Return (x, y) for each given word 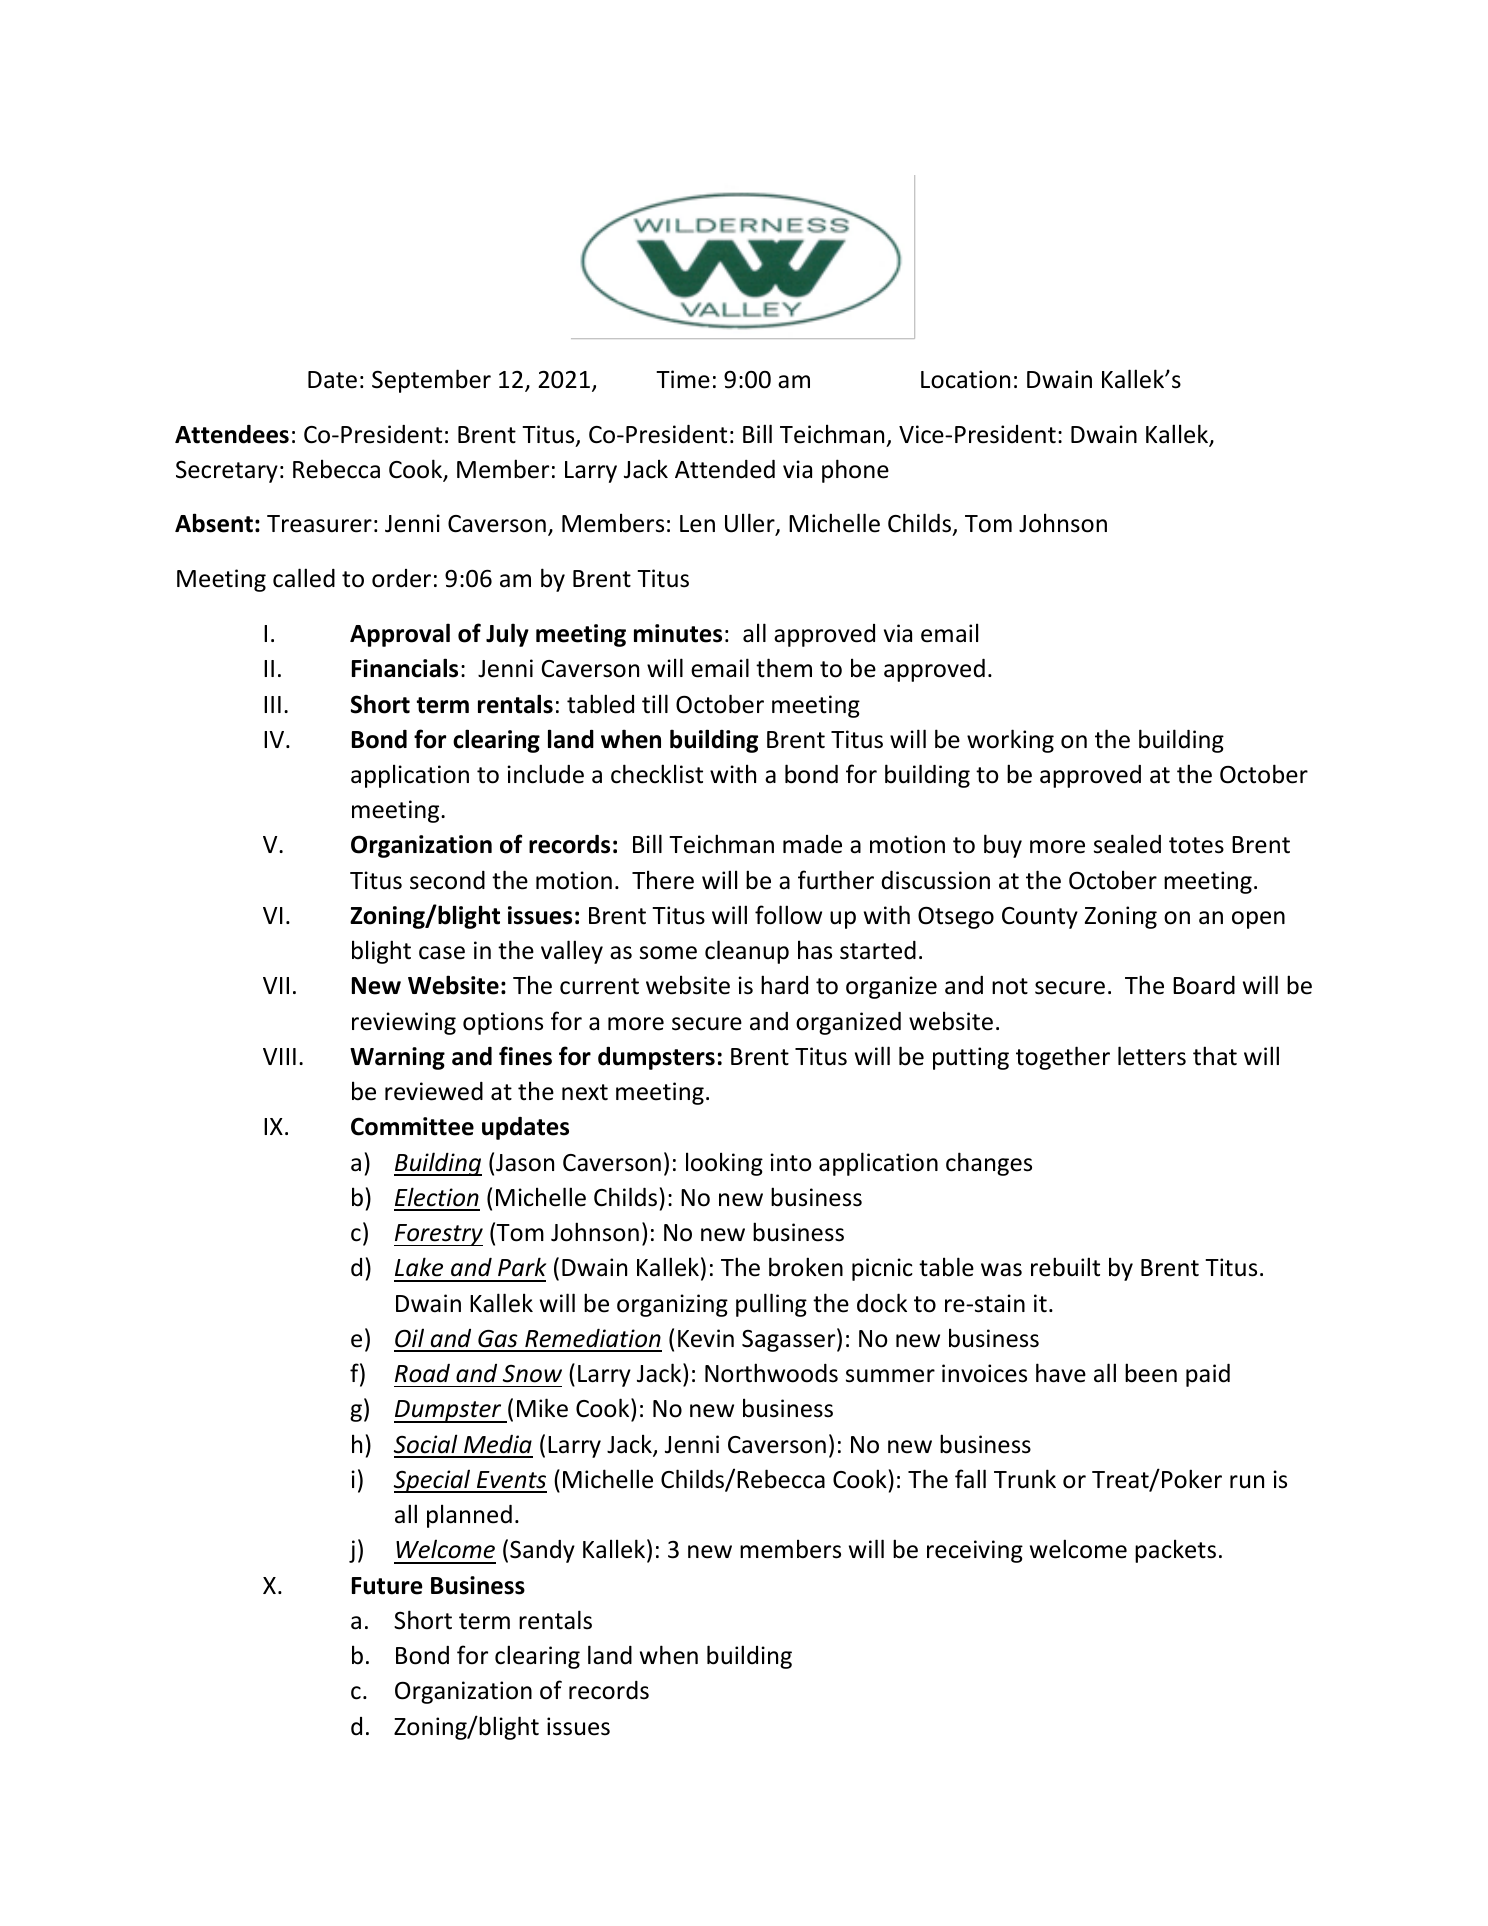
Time (683, 379)
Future (387, 1586)
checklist (657, 774)
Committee (412, 1126)
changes (989, 1164)
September (431, 381)
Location (965, 379)
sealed (1127, 844)
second (447, 880)
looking (724, 1164)
